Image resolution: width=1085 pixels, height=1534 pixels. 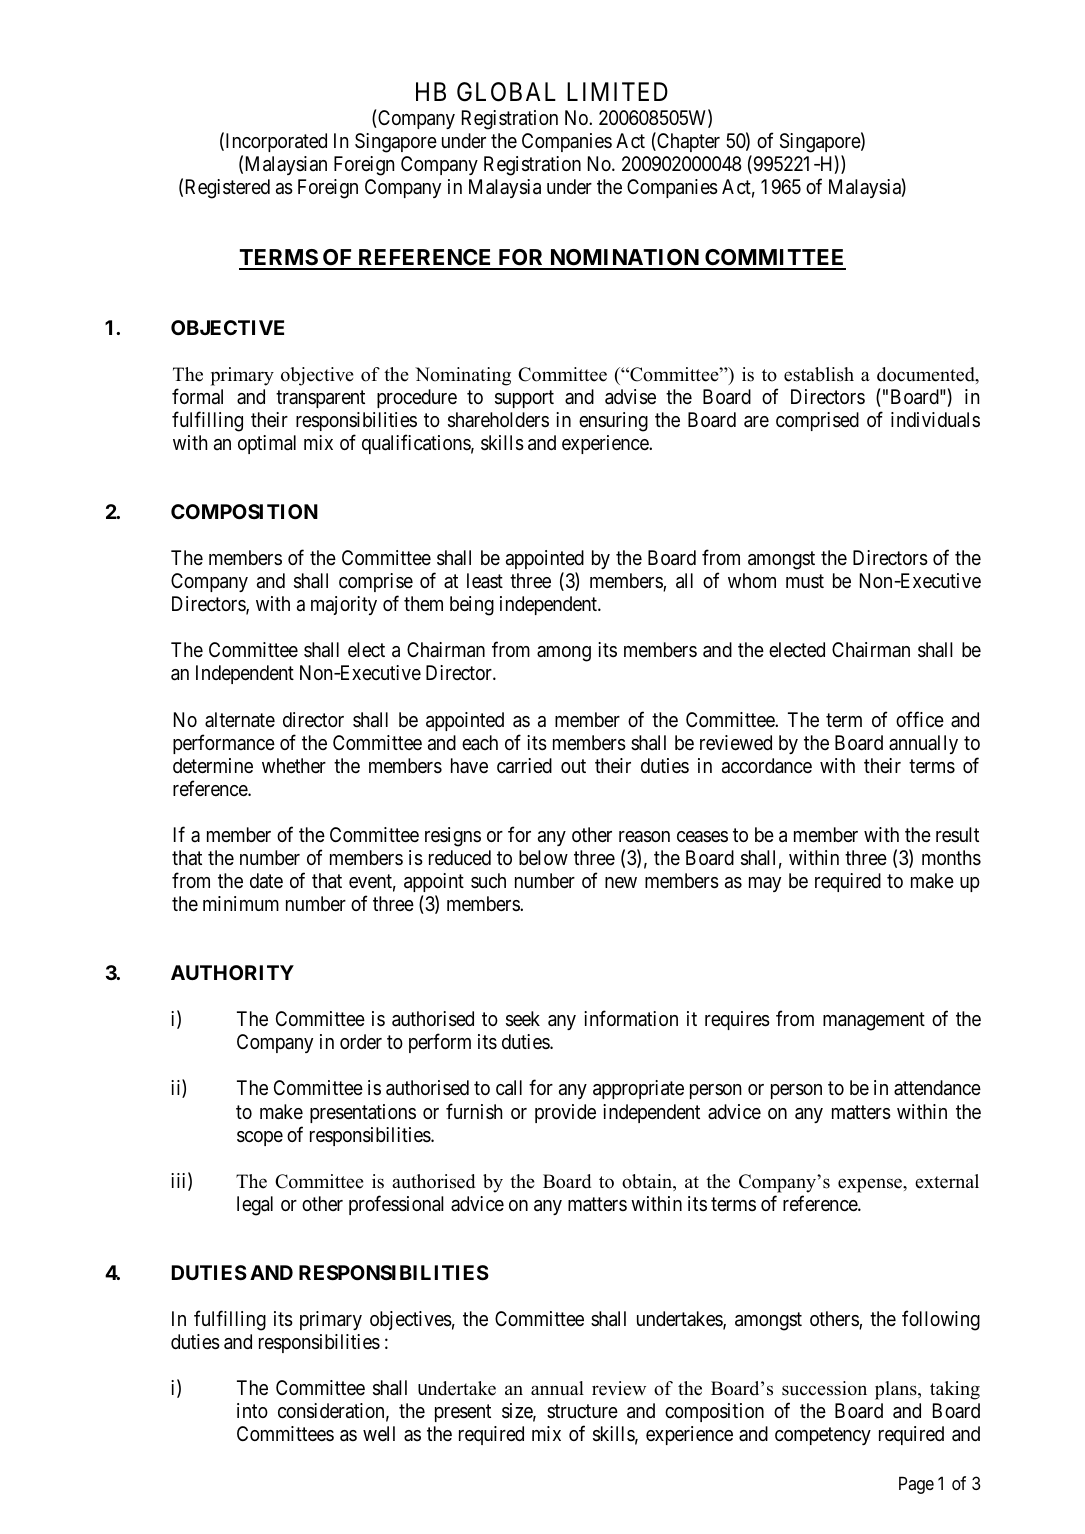 I want to click on management, so click(x=874, y=1022).
